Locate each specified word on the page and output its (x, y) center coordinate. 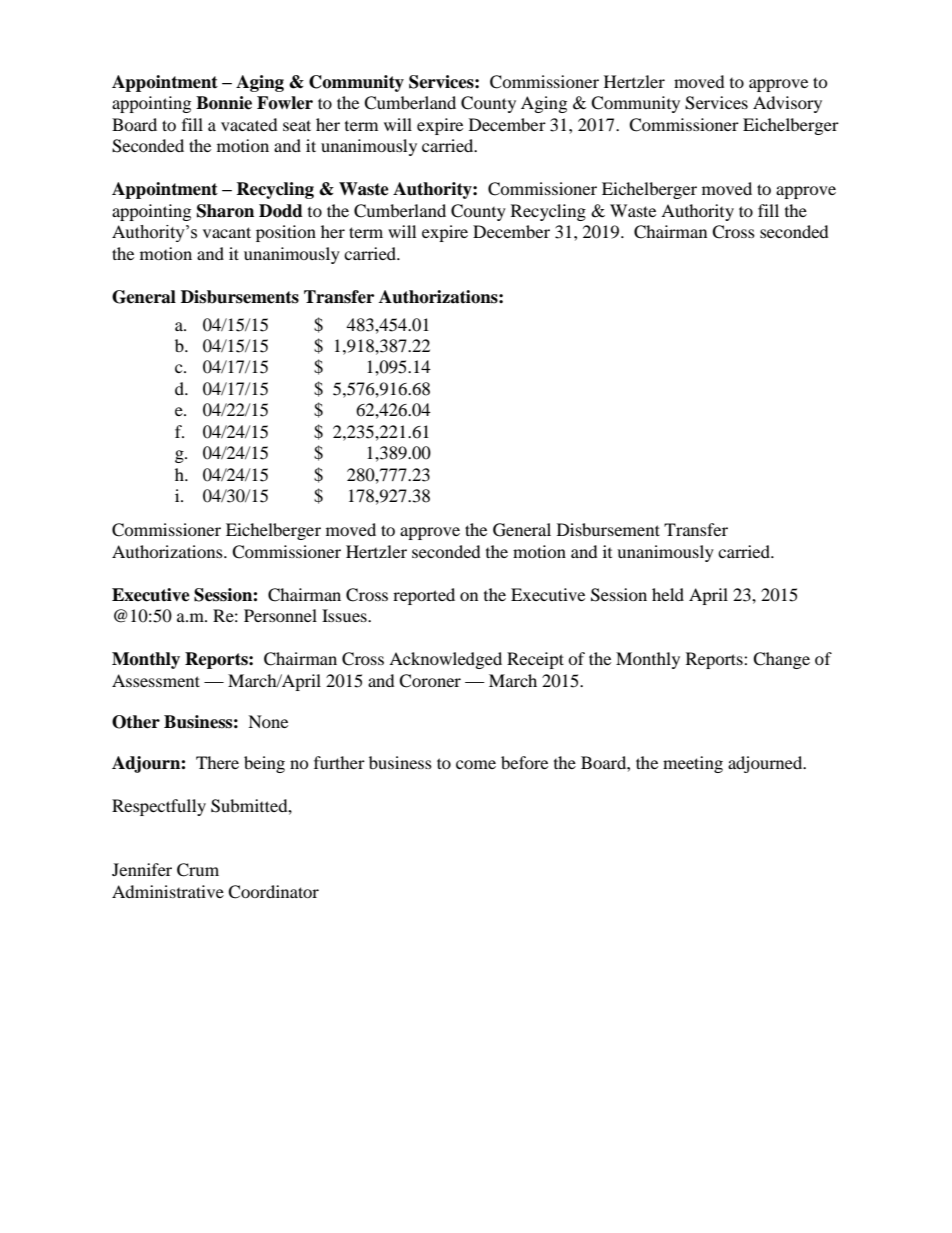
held (668, 594)
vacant (227, 232)
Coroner (430, 681)
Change (781, 660)
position (286, 233)
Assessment (156, 680)
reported (424, 596)
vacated (249, 124)
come (476, 764)
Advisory (787, 104)
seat (297, 125)
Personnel (280, 615)
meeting (693, 764)
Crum (198, 870)
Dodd (281, 211)
